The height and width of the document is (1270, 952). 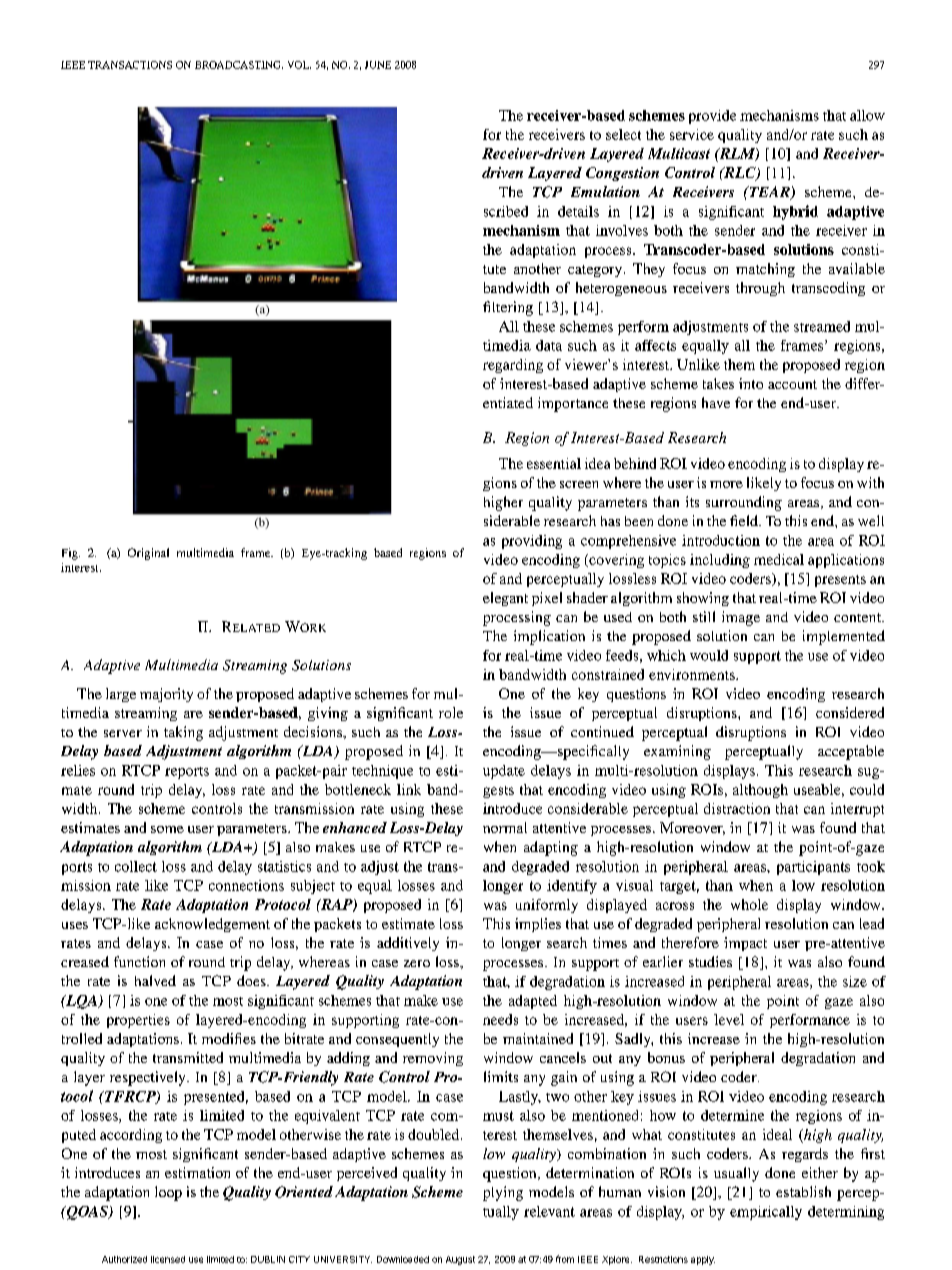 I want to click on filtering, so click(x=508, y=308).
